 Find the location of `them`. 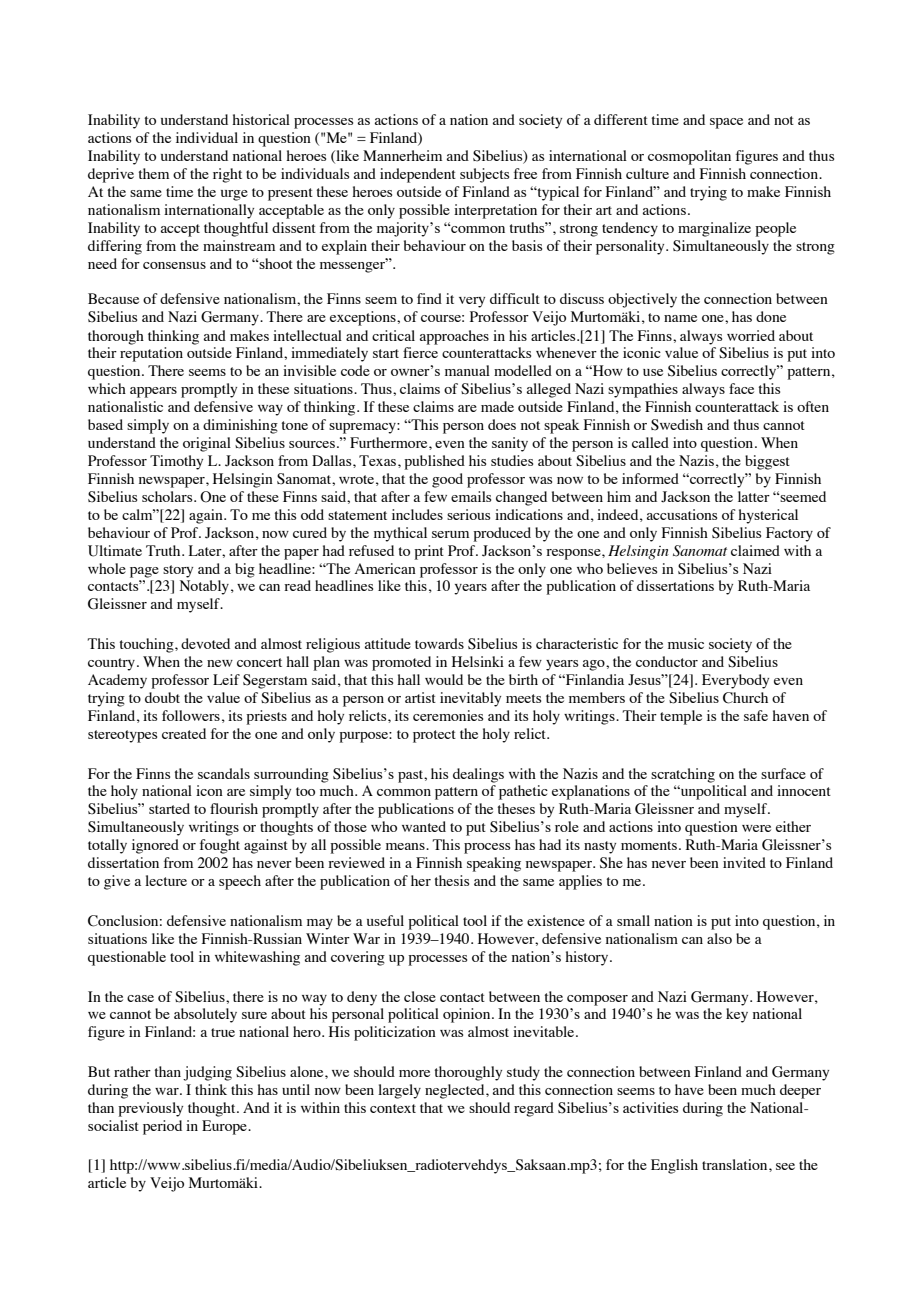

them is located at coordinates (154, 173).
